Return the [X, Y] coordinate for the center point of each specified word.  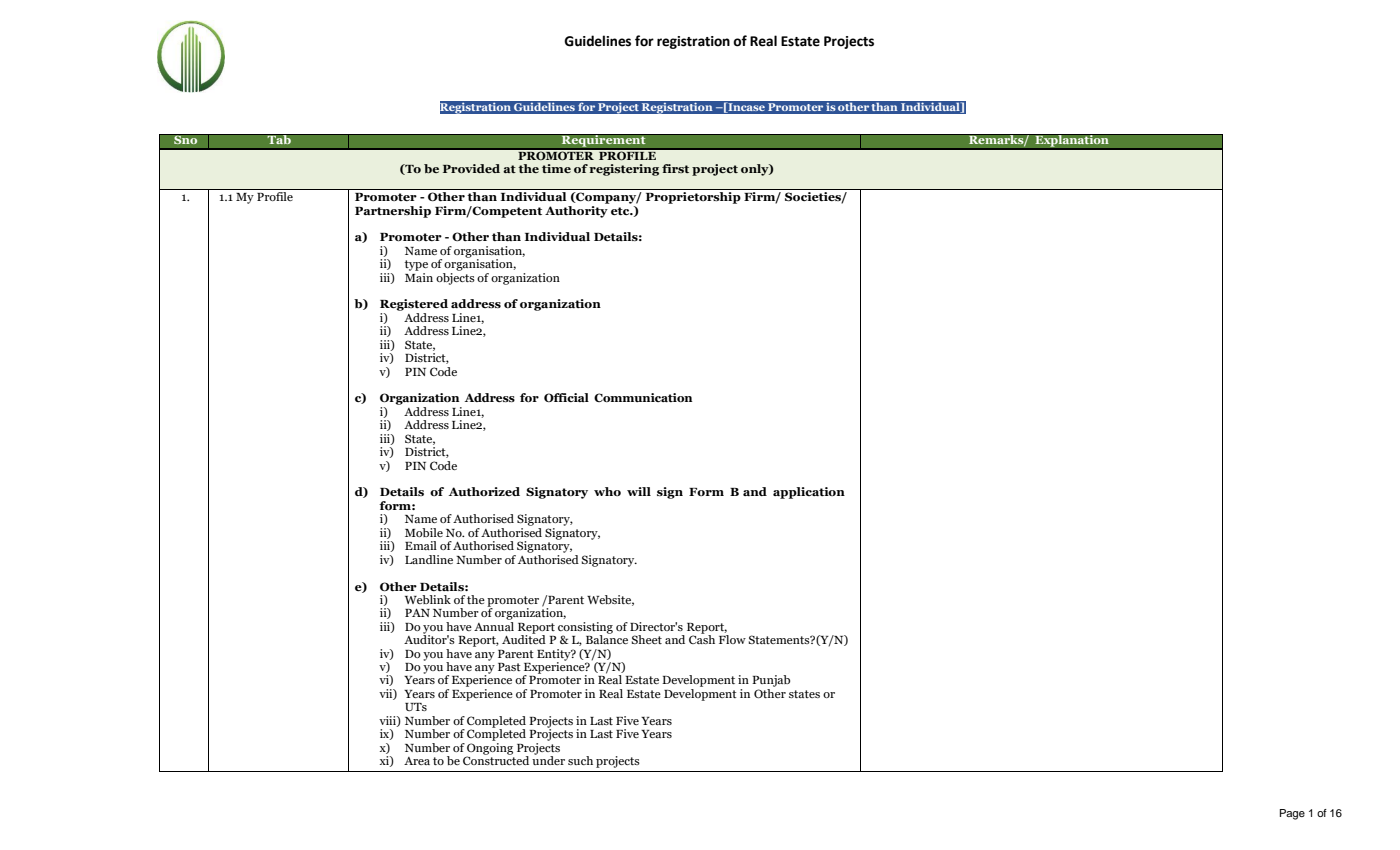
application [809, 493]
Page [1292, 814]
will [639, 491]
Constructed [496, 759]
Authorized [484, 491]
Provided [471, 168]
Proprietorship [693, 198]
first [675, 168]
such [580, 760]
